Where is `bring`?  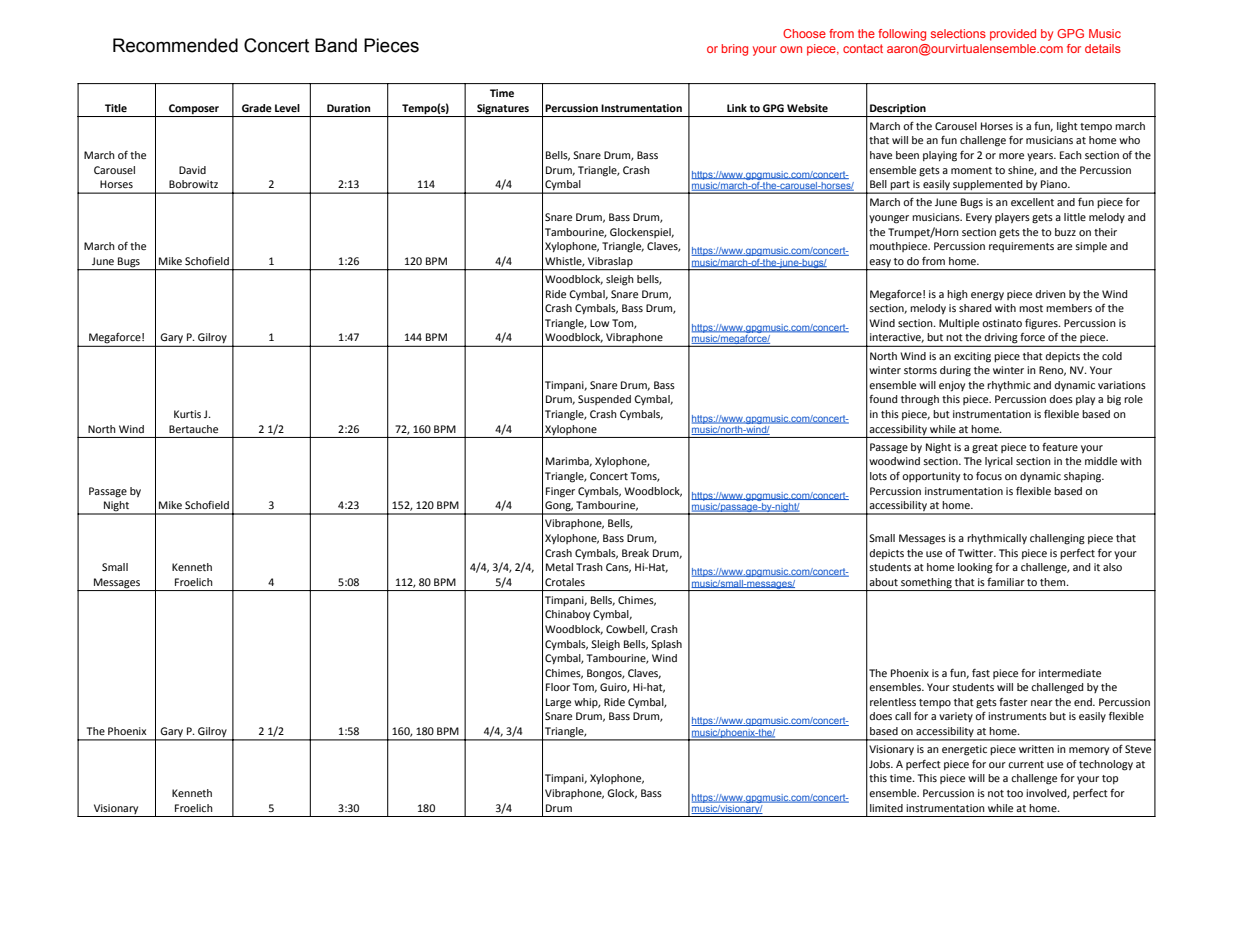 bring is located at coordinates (735, 50).
